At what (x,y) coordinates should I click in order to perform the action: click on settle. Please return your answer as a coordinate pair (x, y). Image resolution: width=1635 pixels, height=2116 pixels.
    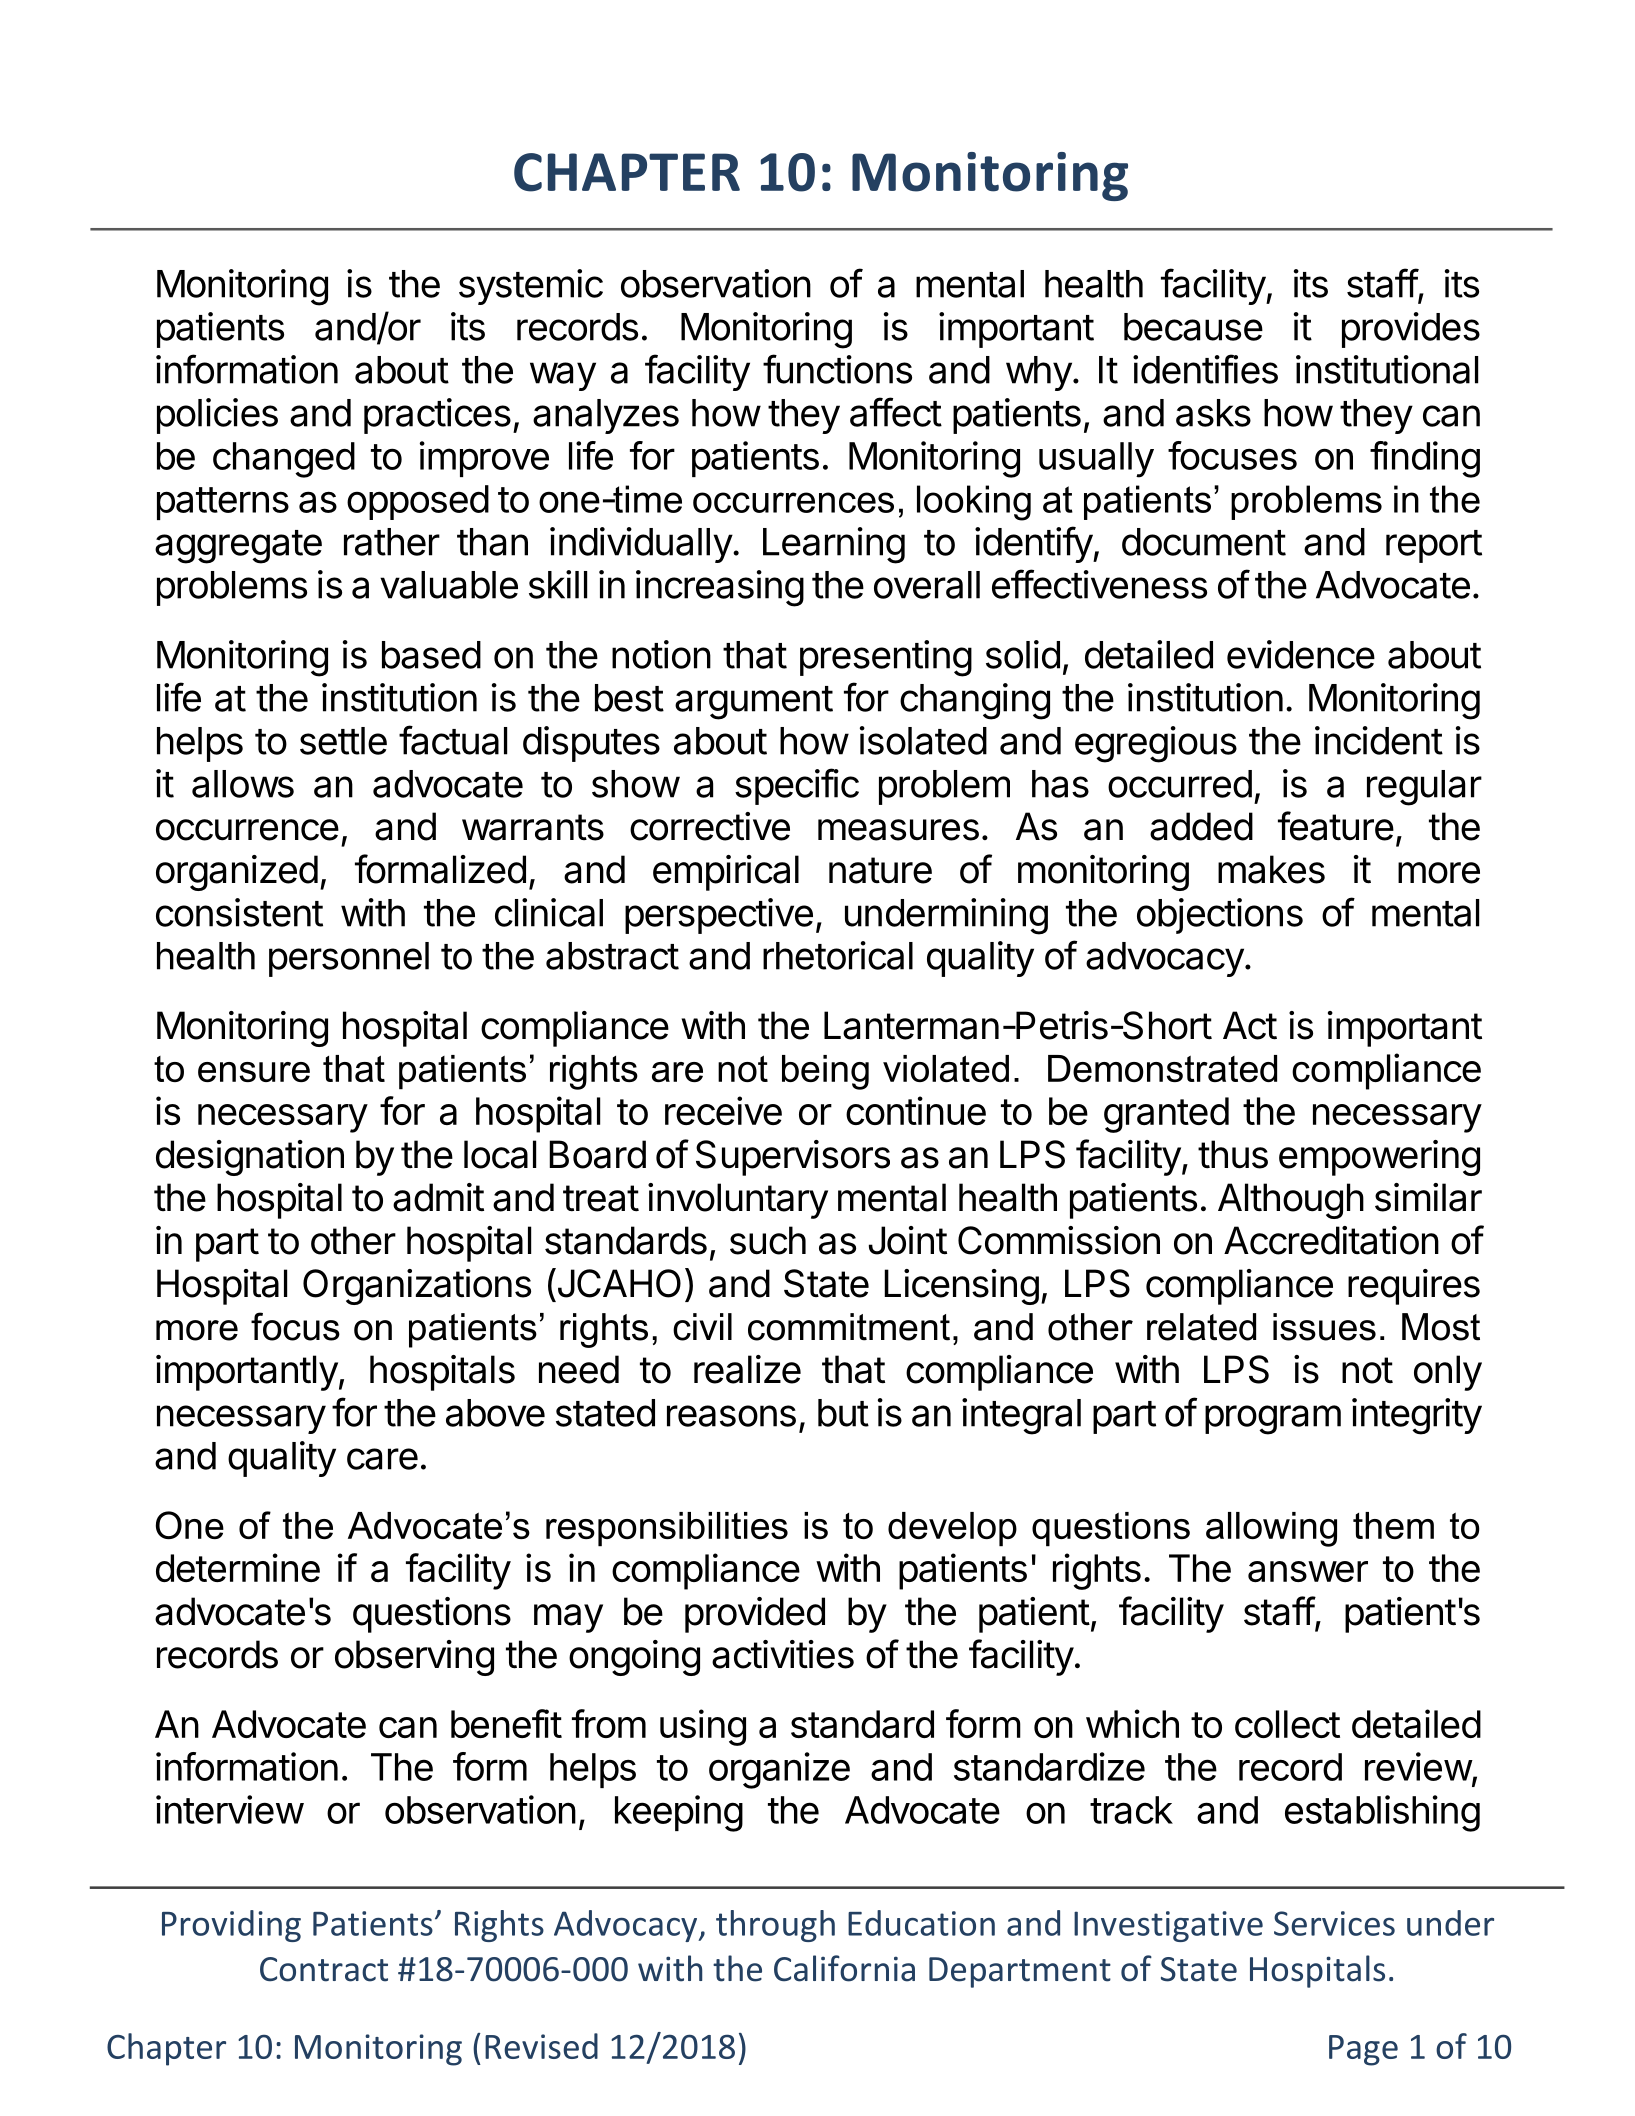
    Looking at the image, I should click on (343, 741).
